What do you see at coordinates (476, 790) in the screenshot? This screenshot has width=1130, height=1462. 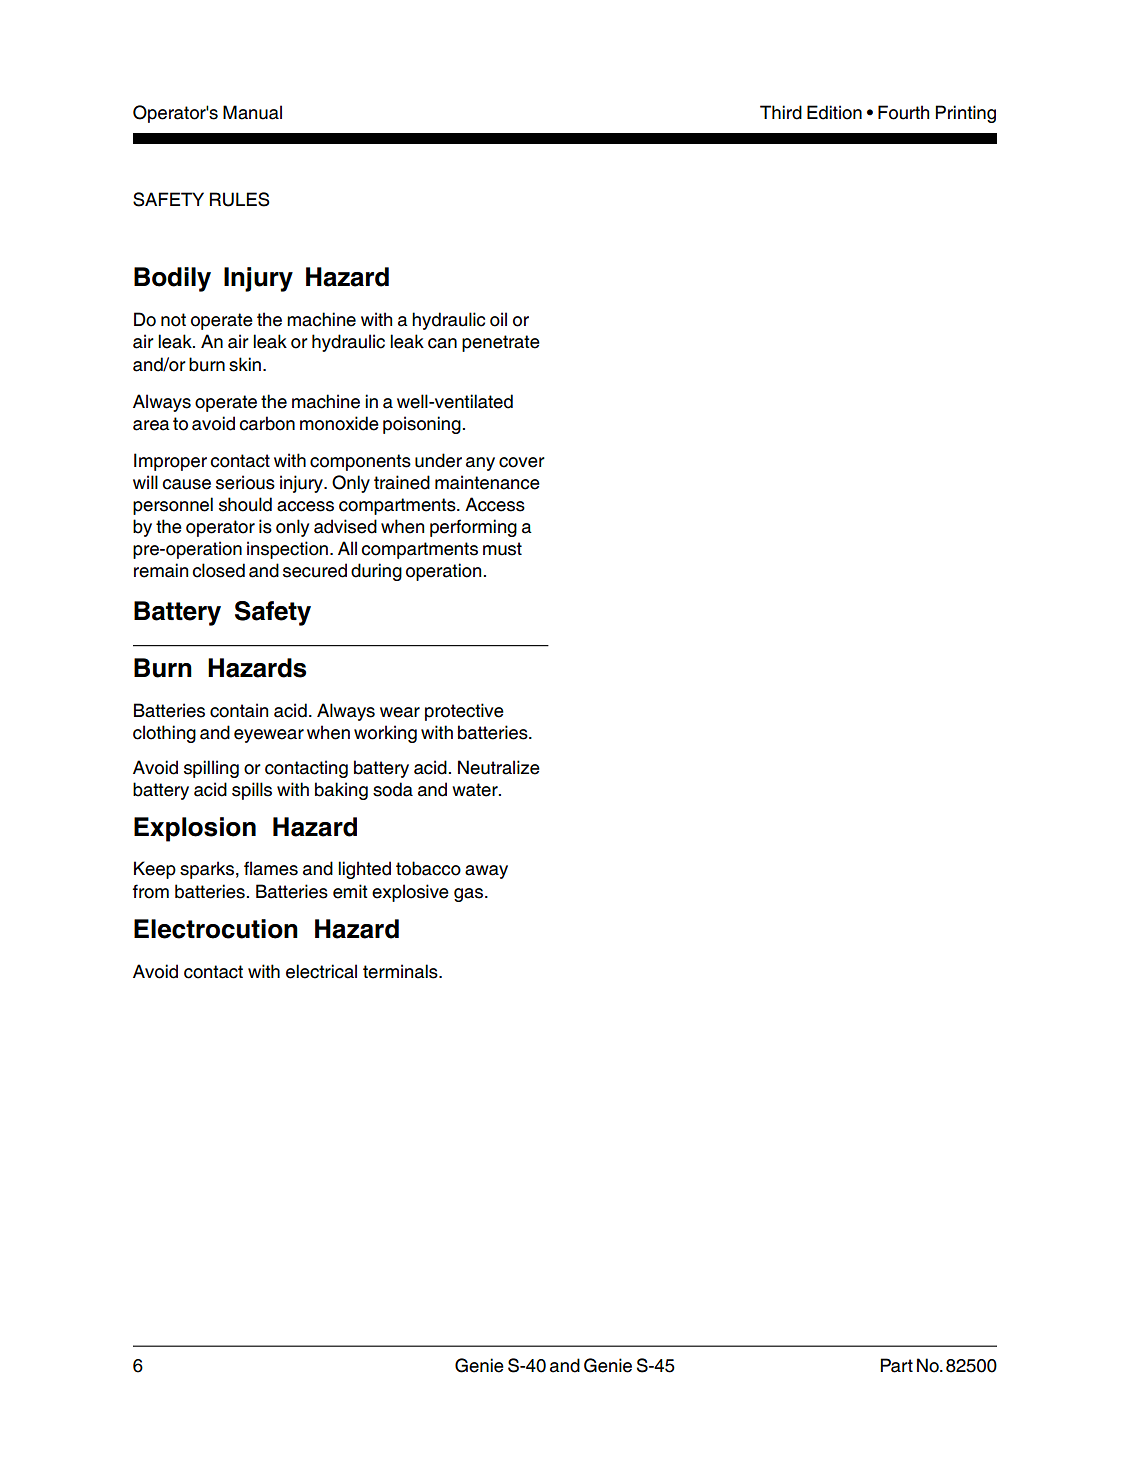 I see `water` at bounding box center [476, 790].
